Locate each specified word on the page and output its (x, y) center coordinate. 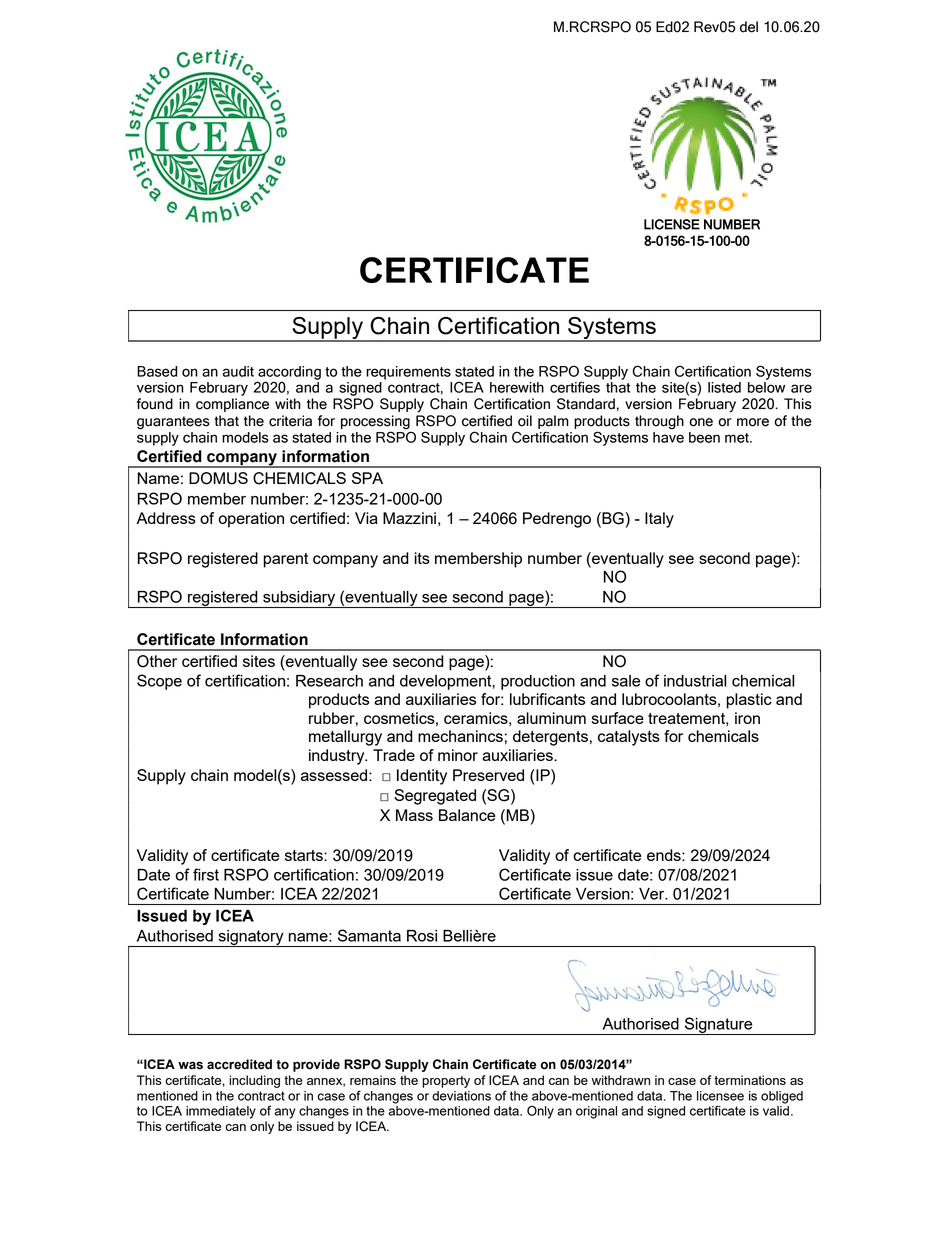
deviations (461, 1096)
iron (747, 718)
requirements (408, 373)
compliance (232, 405)
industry (338, 757)
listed (724, 387)
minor (458, 755)
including (254, 1081)
